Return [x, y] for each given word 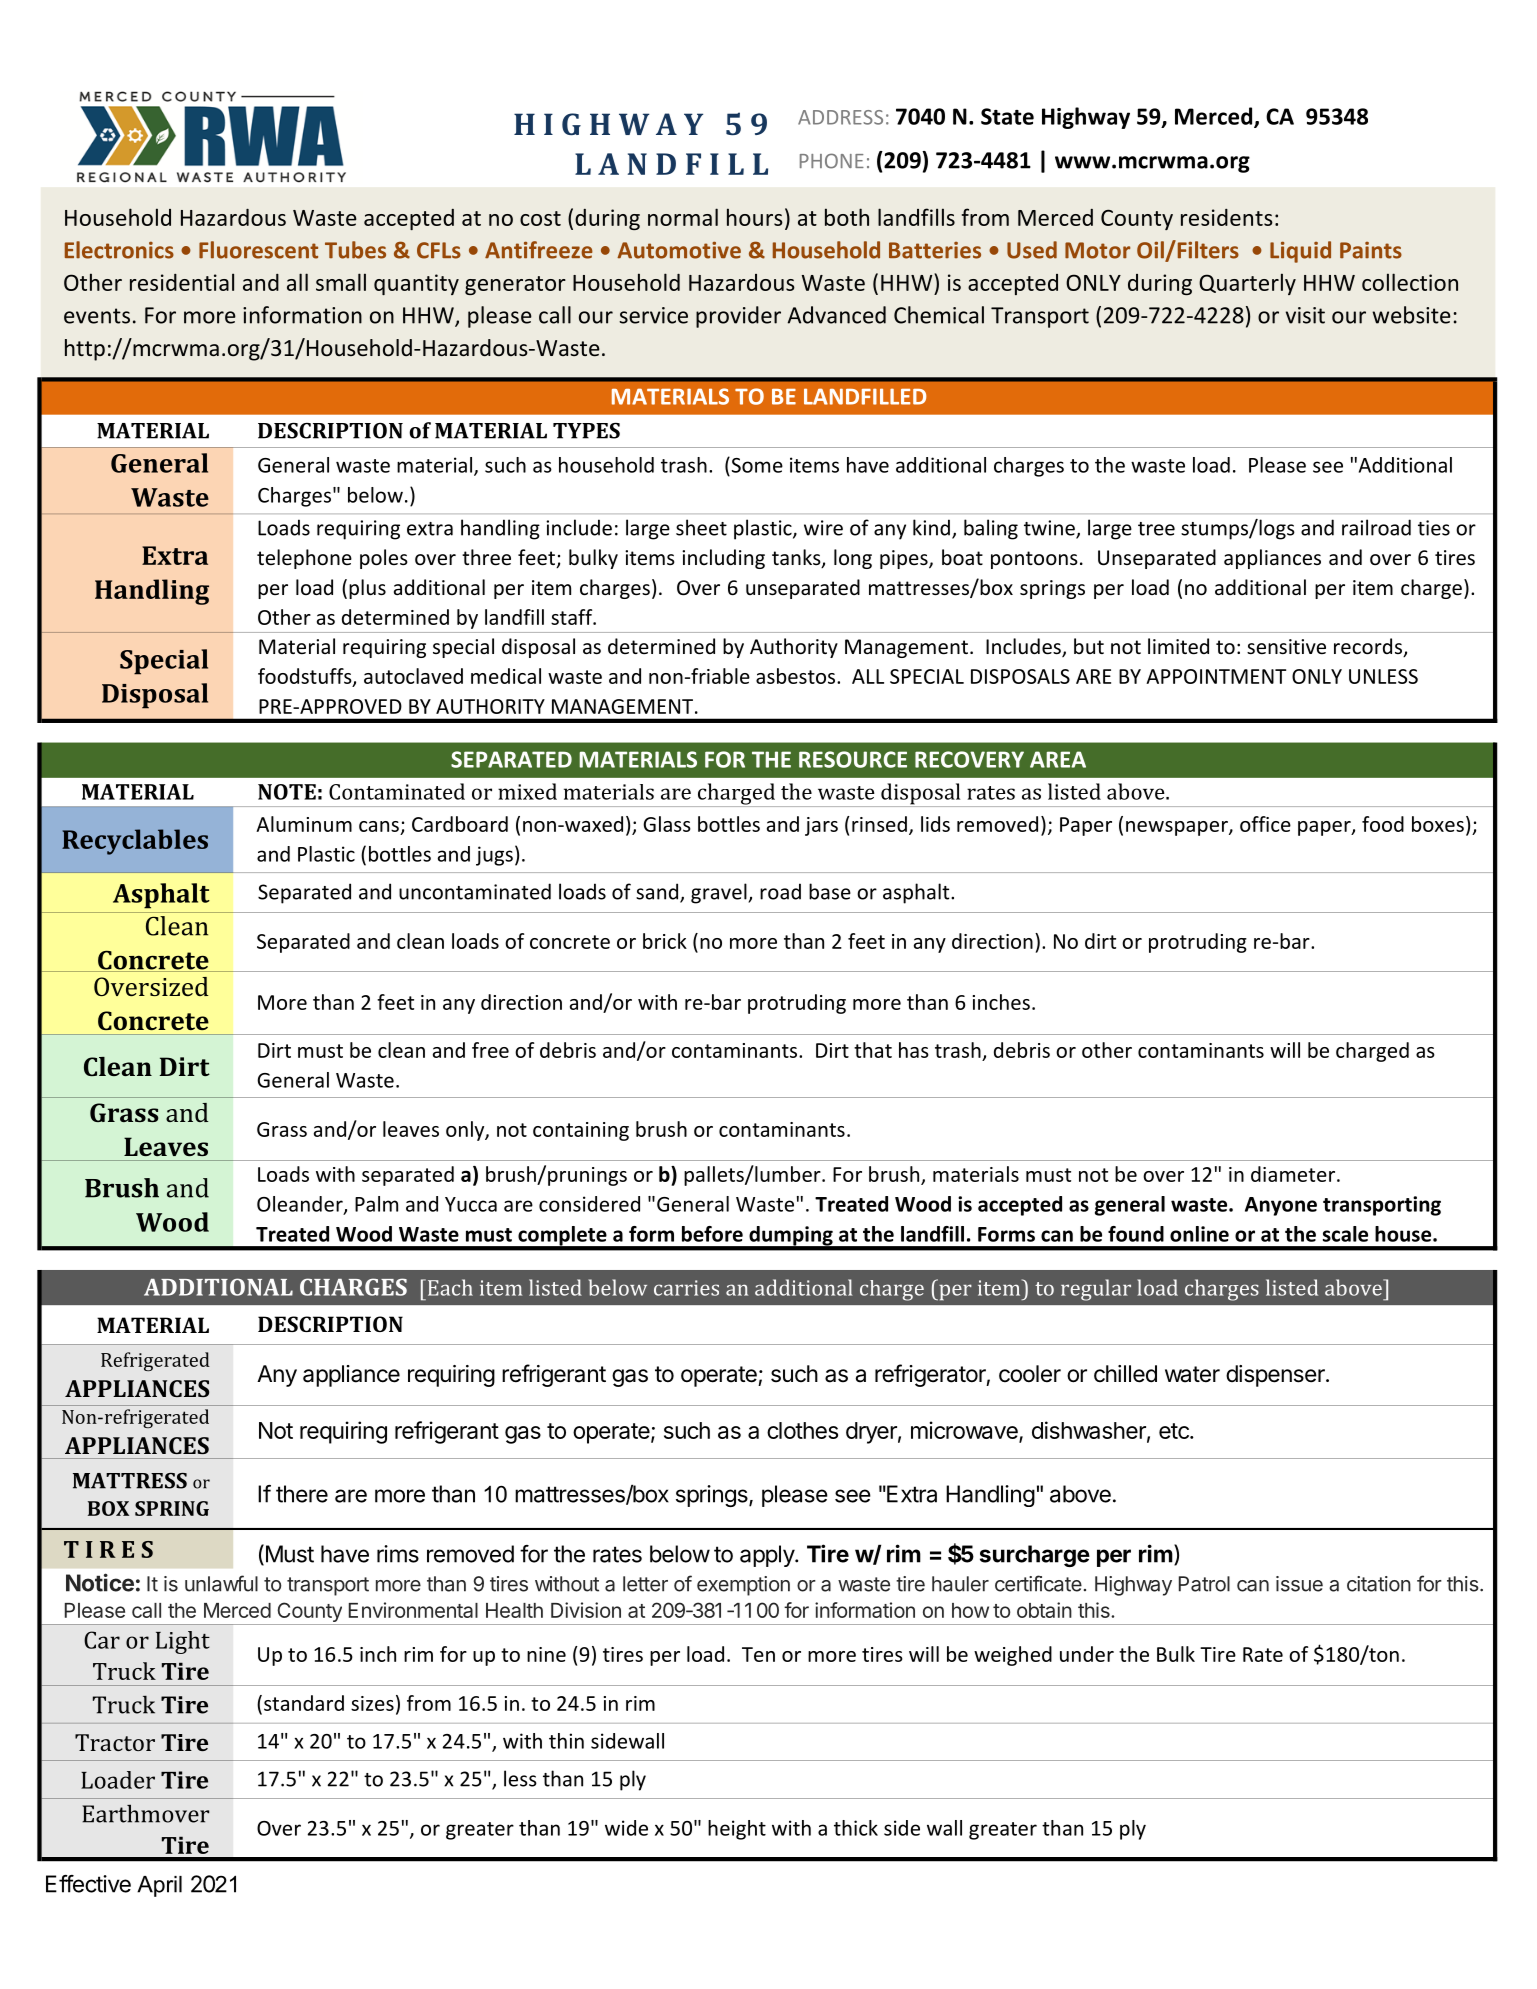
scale [1345, 1234]
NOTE [287, 792]
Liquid [1300, 252]
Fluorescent [258, 250]
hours [755, 217]
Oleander [301, 1205]
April [159, 1886]
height [737, 1830]
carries [686, 1288]
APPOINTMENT [1216, 676]
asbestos [797, 676]
